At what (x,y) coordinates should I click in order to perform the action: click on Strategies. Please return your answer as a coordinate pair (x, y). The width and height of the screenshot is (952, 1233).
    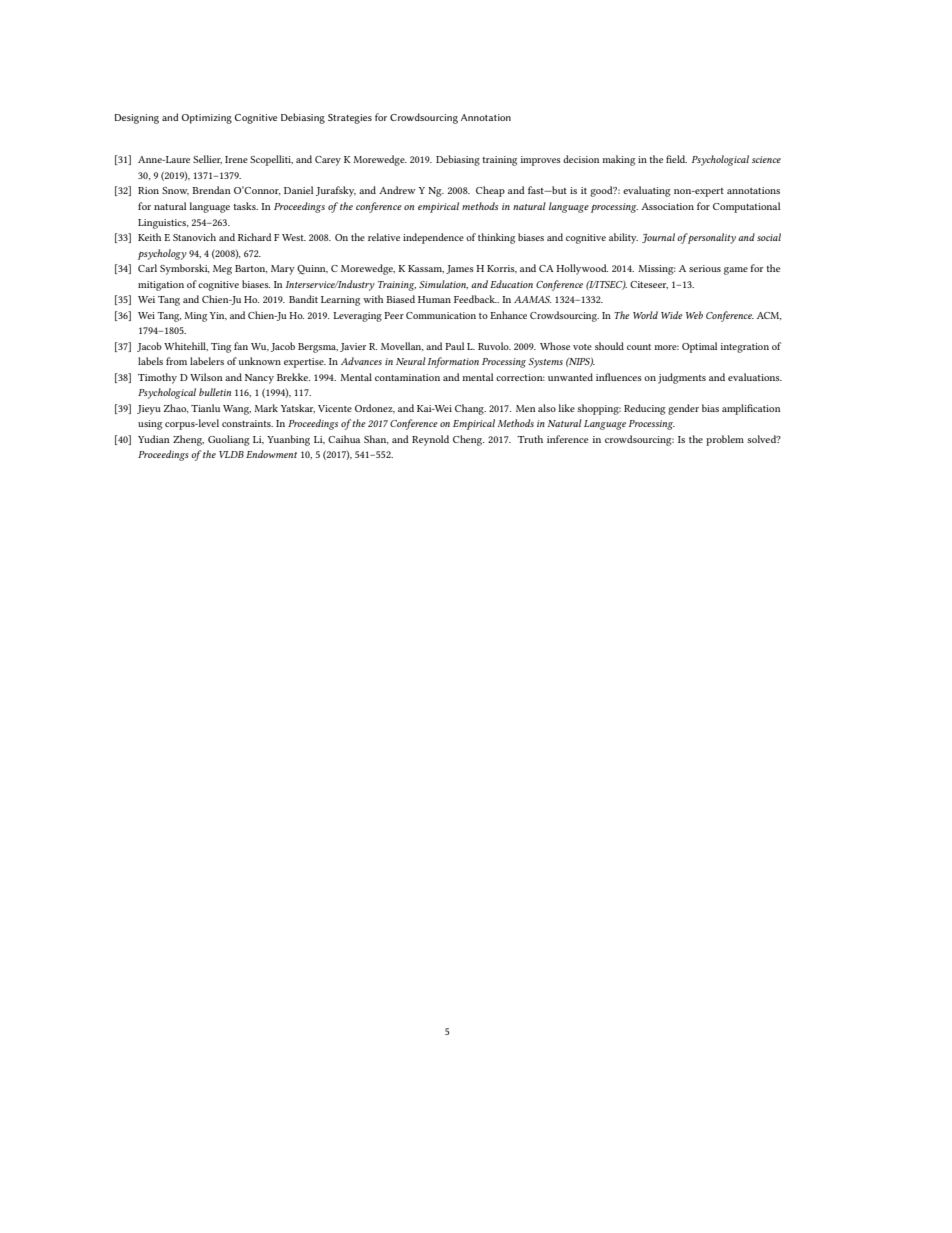
    Looking at the image, I should click on (350, 119).
